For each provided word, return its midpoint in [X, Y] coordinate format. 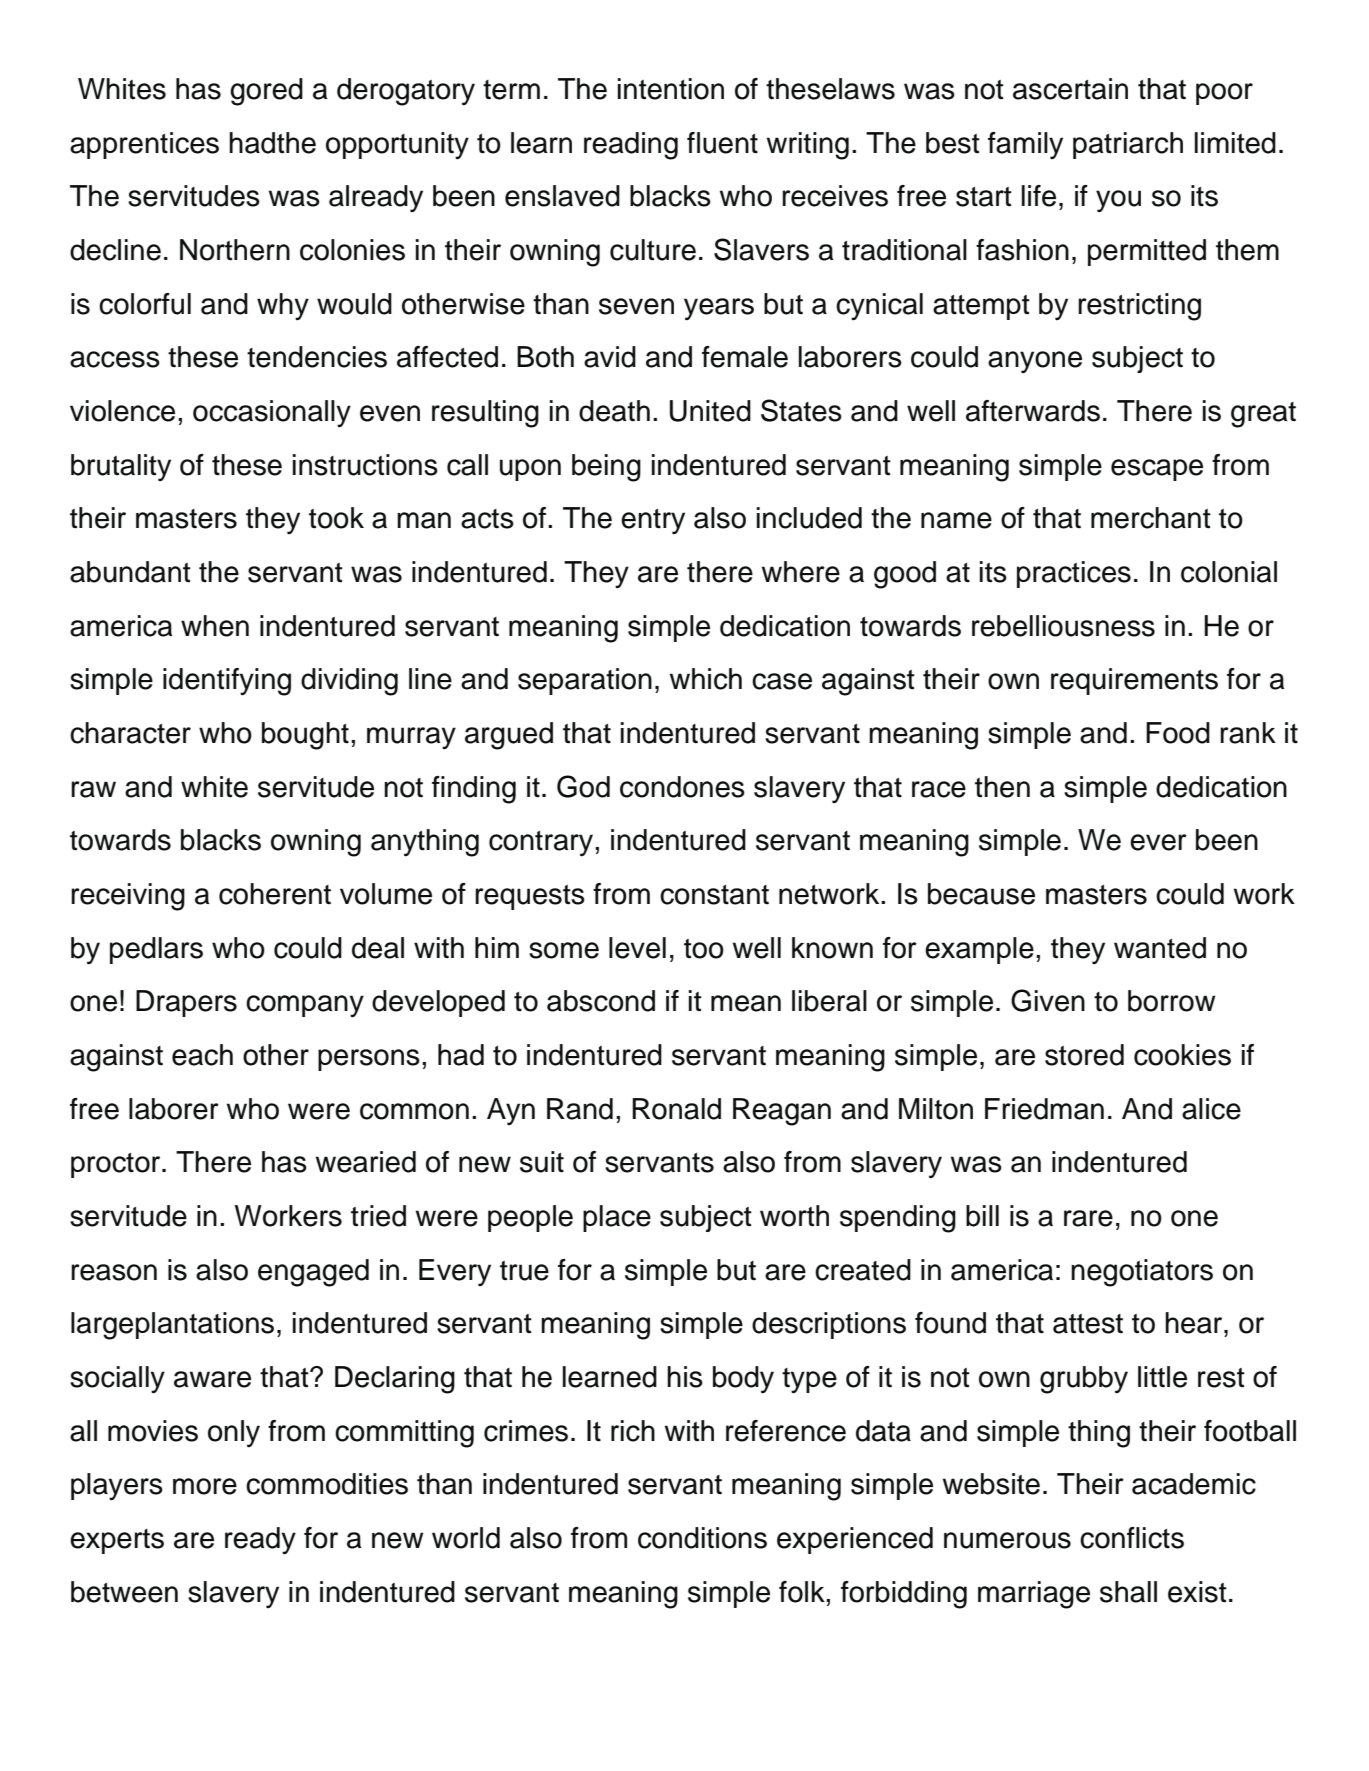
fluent [722, 143]
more [205, 1486]
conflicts [1132, 1538]
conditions [702, 1538]
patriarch [1128, 145]
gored [266, 92]
